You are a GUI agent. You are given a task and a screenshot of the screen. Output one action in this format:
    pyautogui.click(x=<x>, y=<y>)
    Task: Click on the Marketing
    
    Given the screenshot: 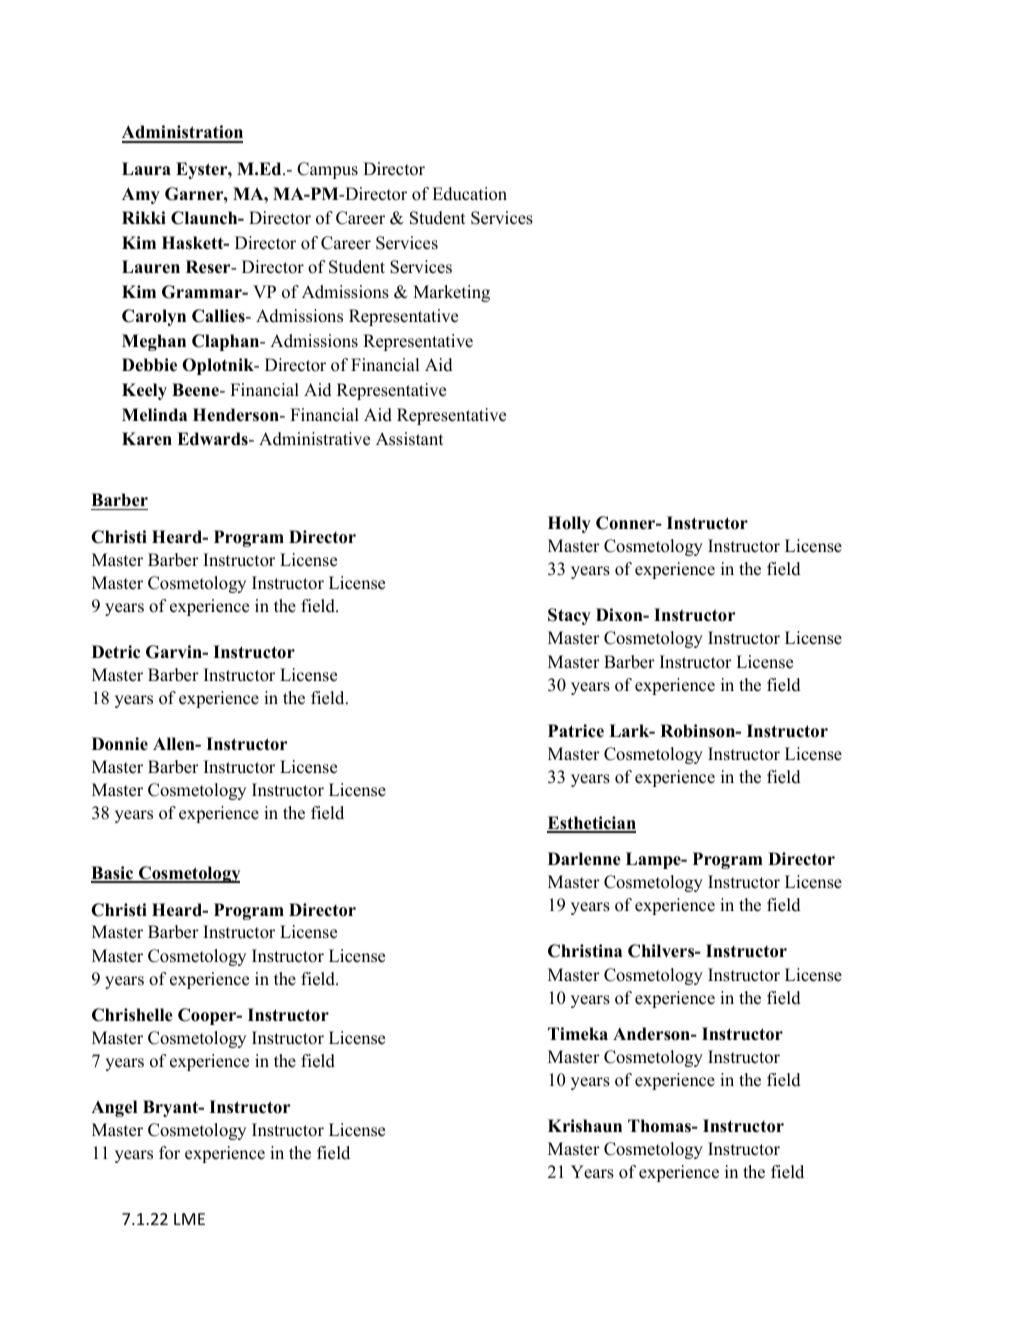 What is the action you would take?
    pyautogui.click(x=451, y=293)
